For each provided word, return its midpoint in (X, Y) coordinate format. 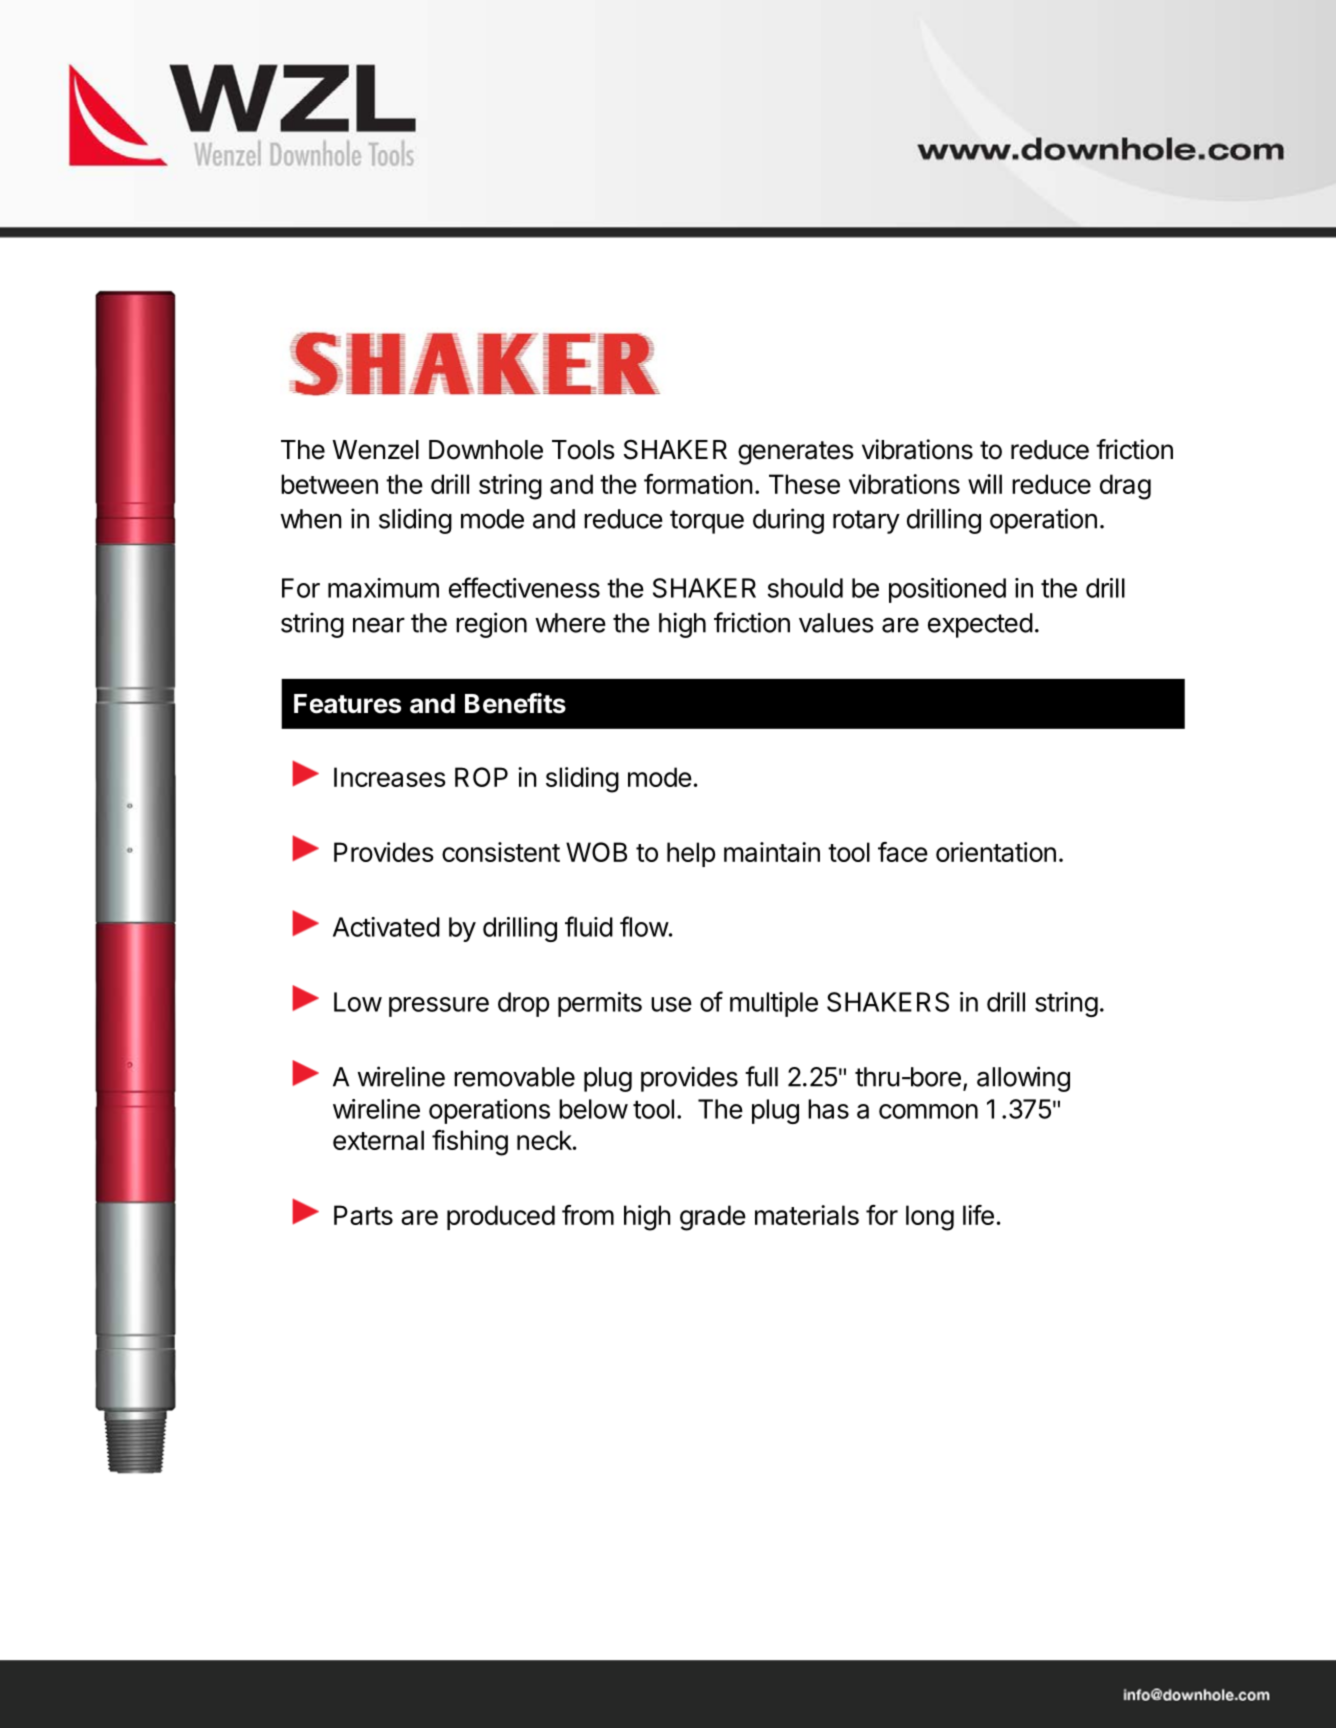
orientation (996, 852)
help (691, 854)
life (978, 1215)
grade (713, 1218)
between (329, 484)
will (985, 484)
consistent (501, 852)
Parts (363, 1215)
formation (698, 484)
